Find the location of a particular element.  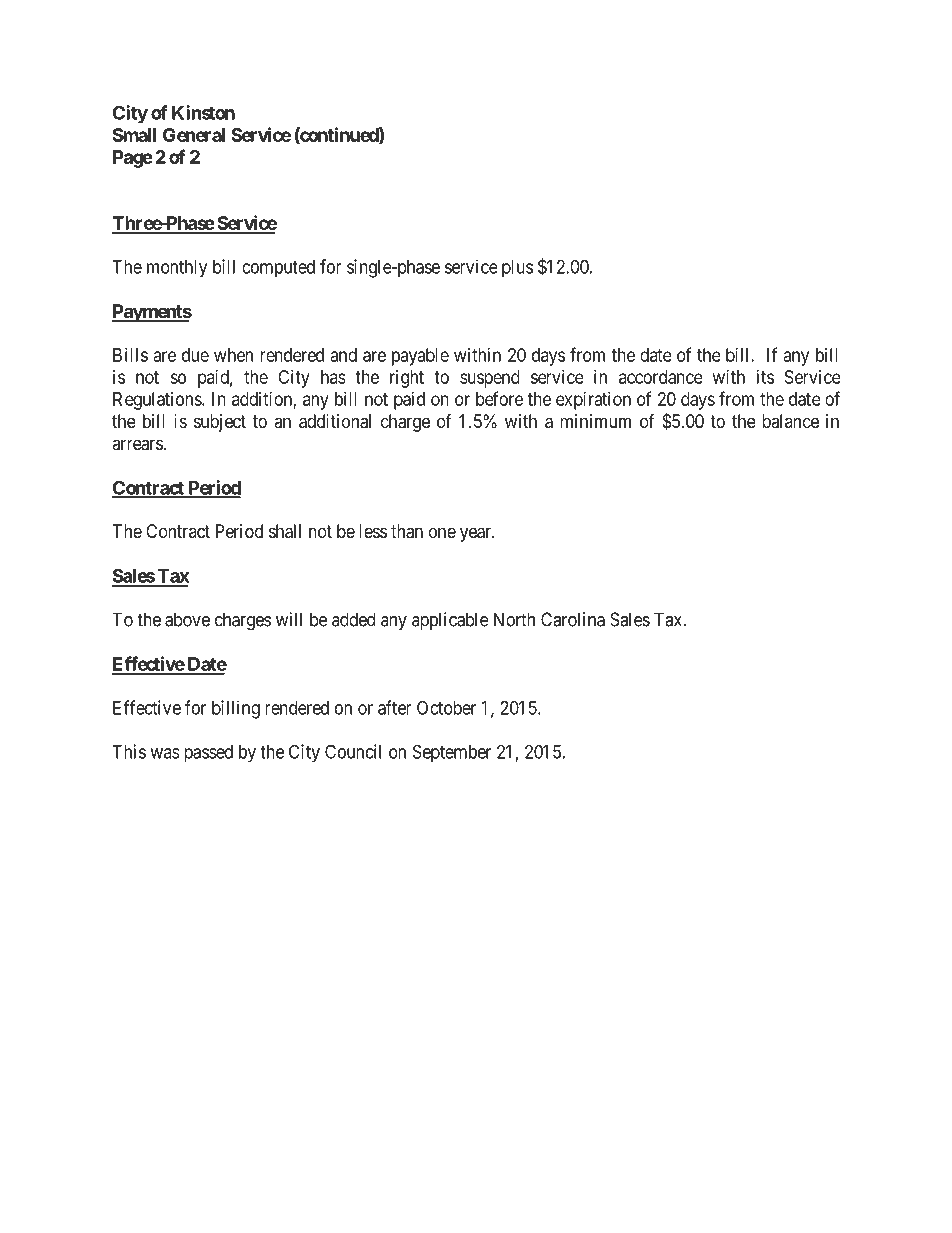

General is located at coordinates (194, 135).
